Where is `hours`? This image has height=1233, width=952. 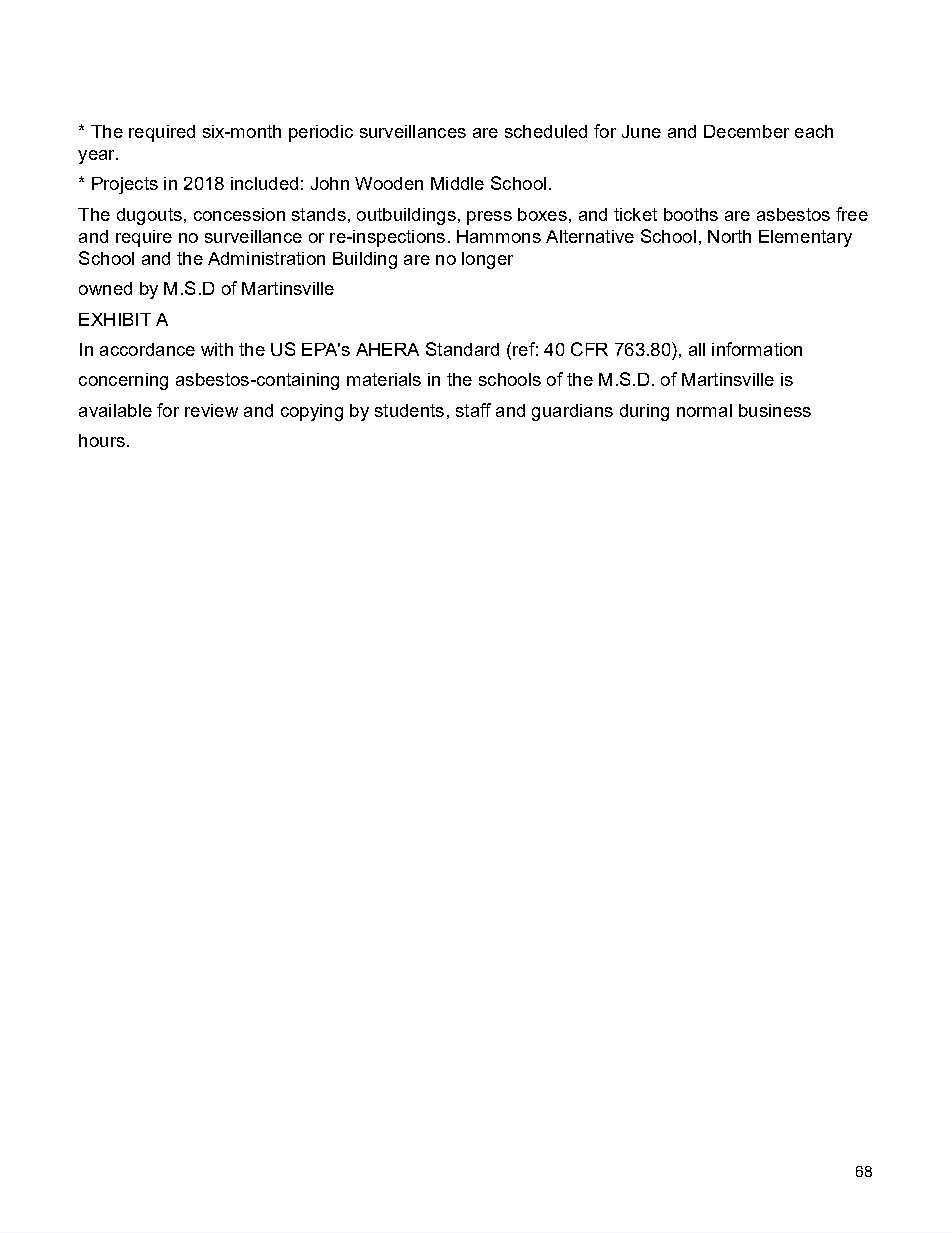
hours is located at coordinates (102, 440).
